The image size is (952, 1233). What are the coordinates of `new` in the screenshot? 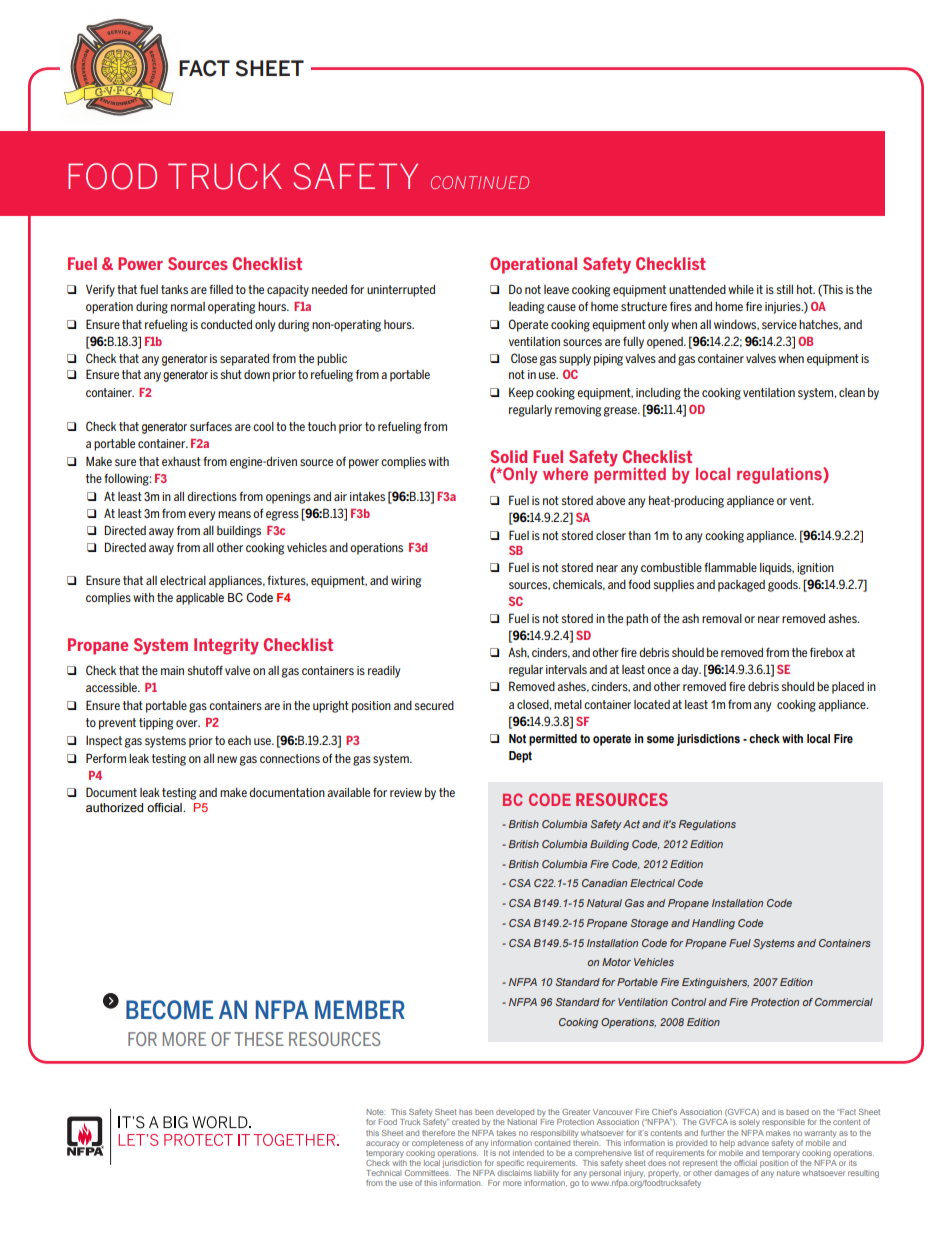 It's located at (227, 759).
